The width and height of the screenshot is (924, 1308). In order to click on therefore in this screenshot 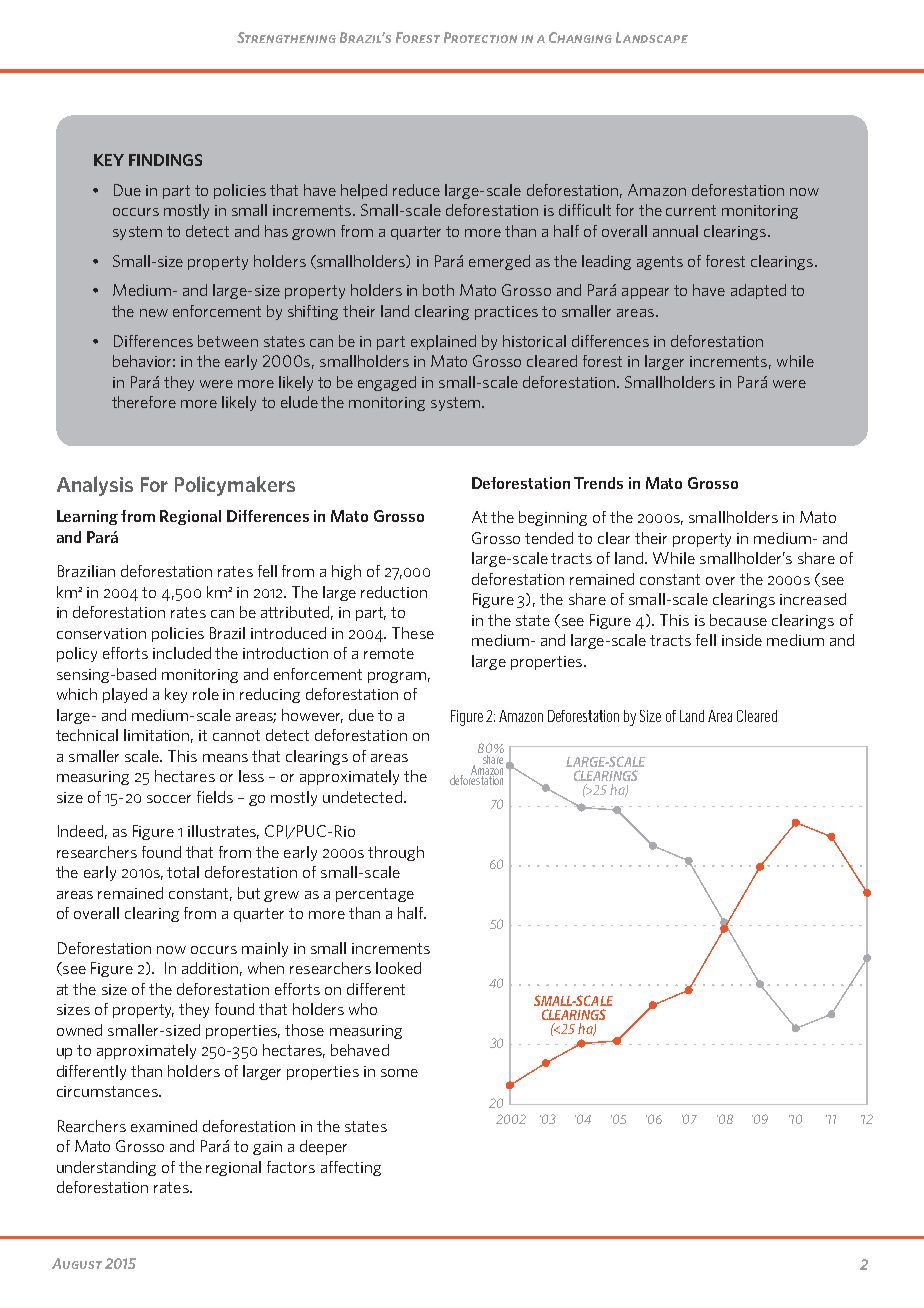, I will do `click(144, 402)`.
